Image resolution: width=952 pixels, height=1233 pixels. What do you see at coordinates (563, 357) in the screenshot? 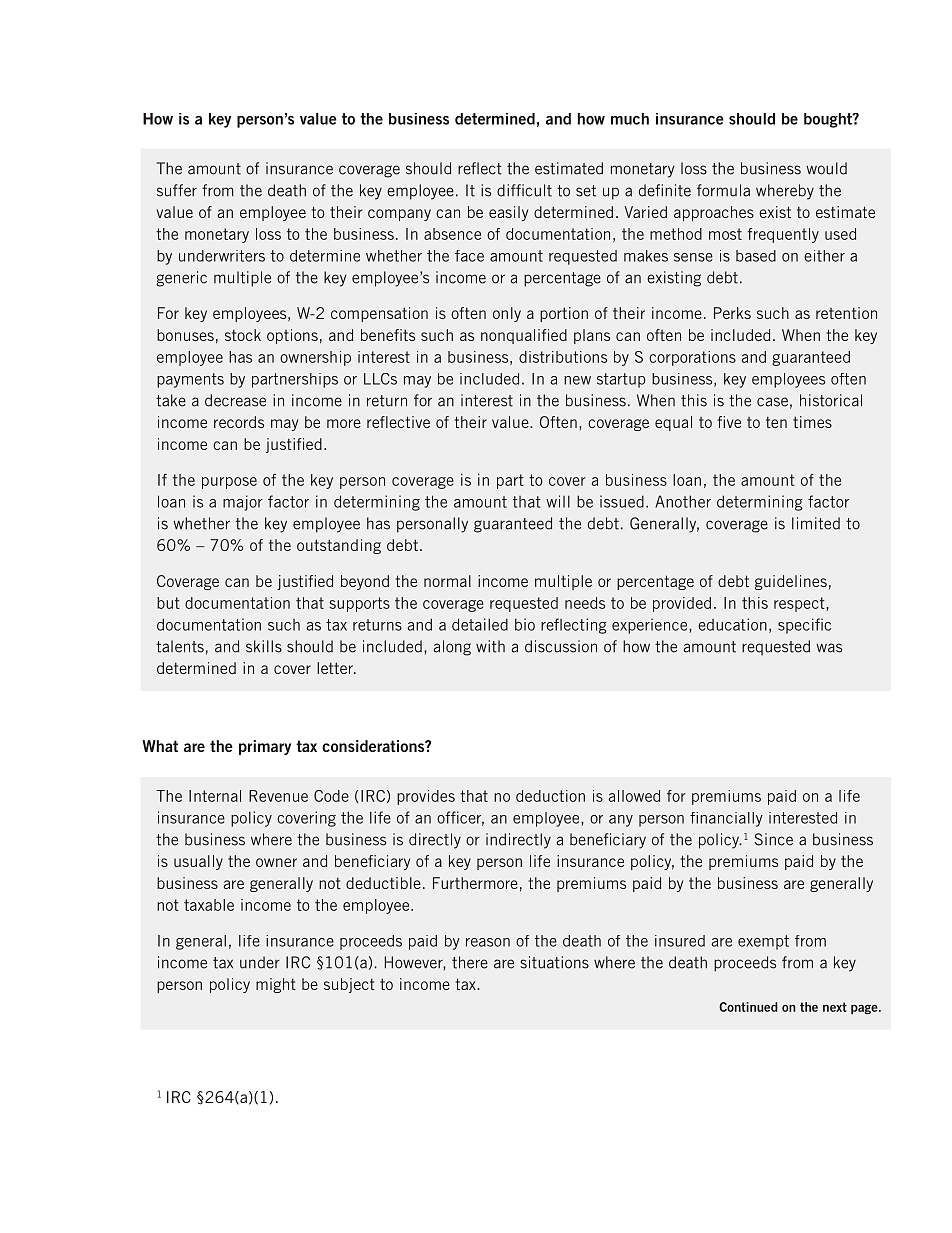
I see `distributions` at bounding box center [563, 357].
